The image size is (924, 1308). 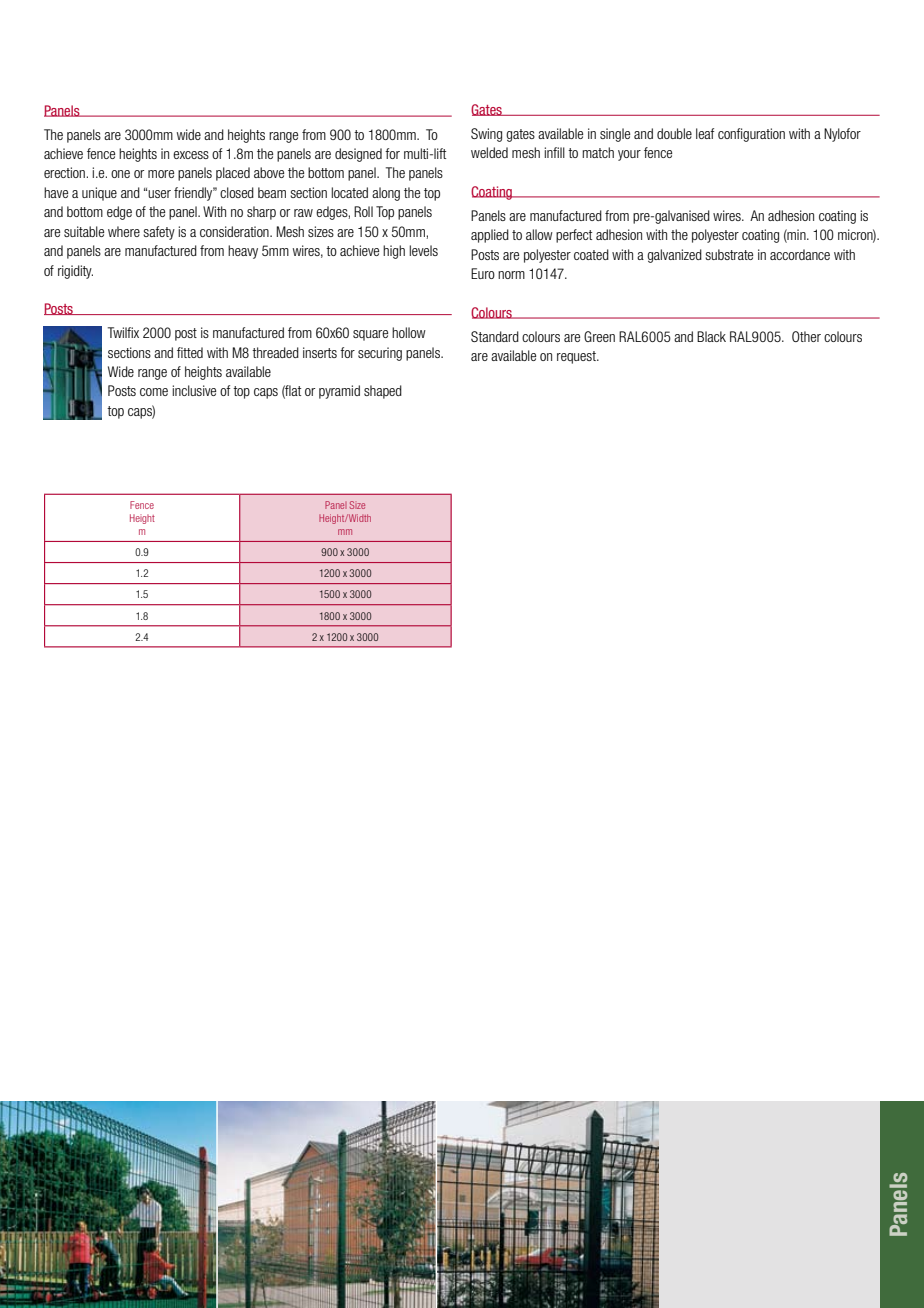 What do you see at coordinates (191, 155) in the image?
I see `excess` at bounding box center [191, 155].
